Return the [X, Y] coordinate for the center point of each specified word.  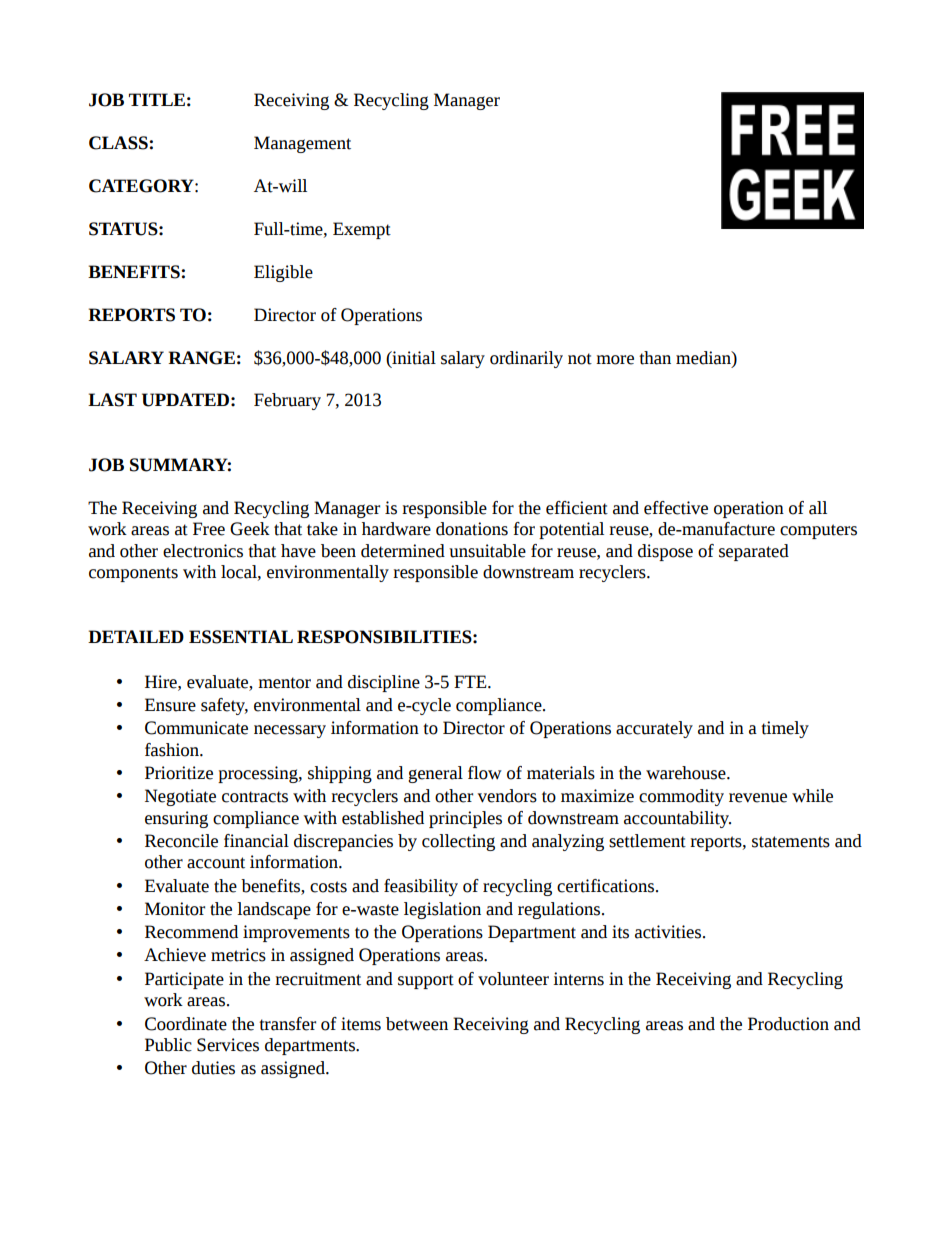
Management [302, 144]
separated [754, 552]
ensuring [176, 819]
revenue [758, 798]
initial [413, 358]
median [704, 358]
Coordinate [186, 1024]
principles [465, 819]
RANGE [201, 358]
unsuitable [487, 551]
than [655, 358]
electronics [203, 551]
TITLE [157, 99]
